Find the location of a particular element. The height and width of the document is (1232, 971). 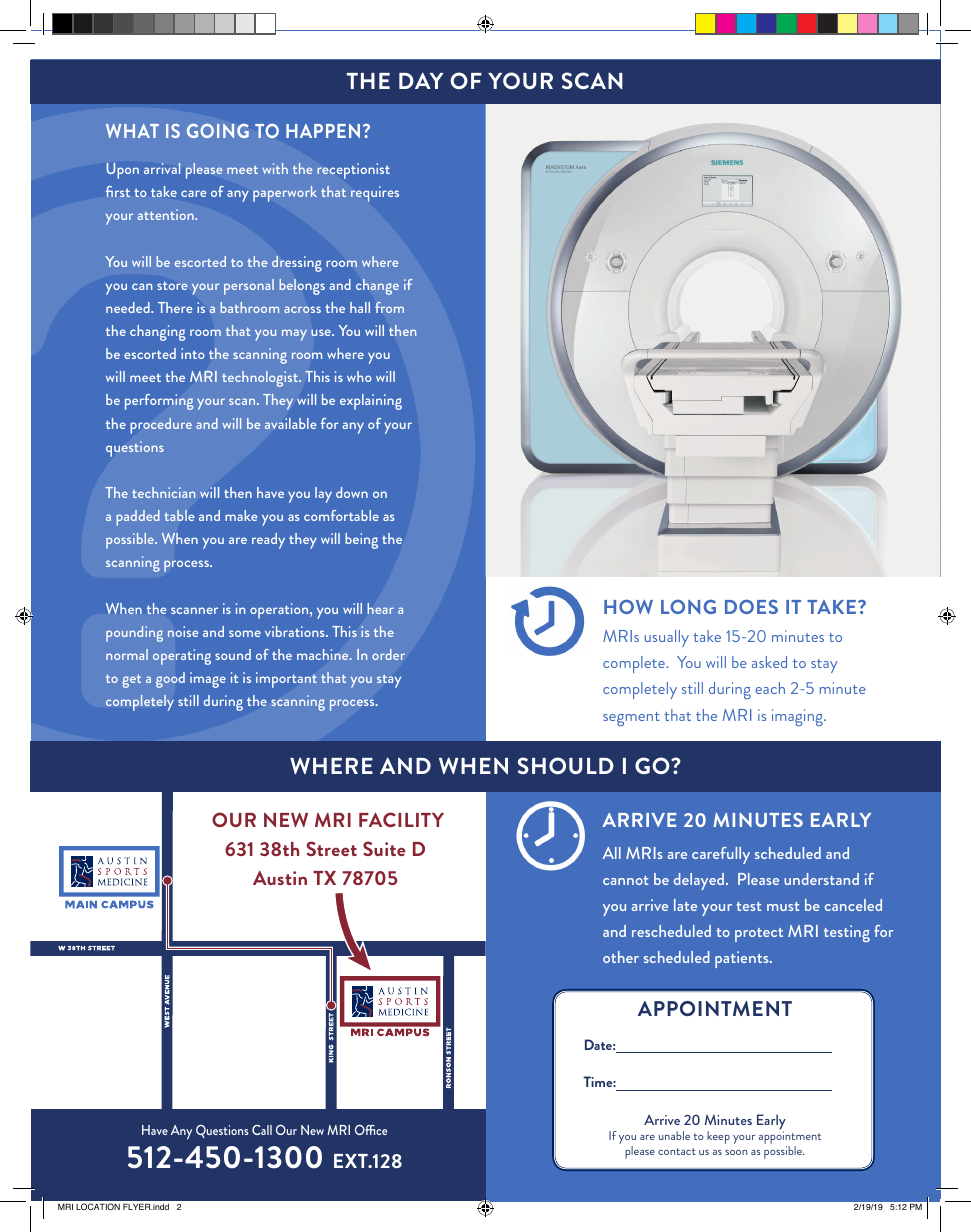

GOING is located at coordinates (218, 131).
